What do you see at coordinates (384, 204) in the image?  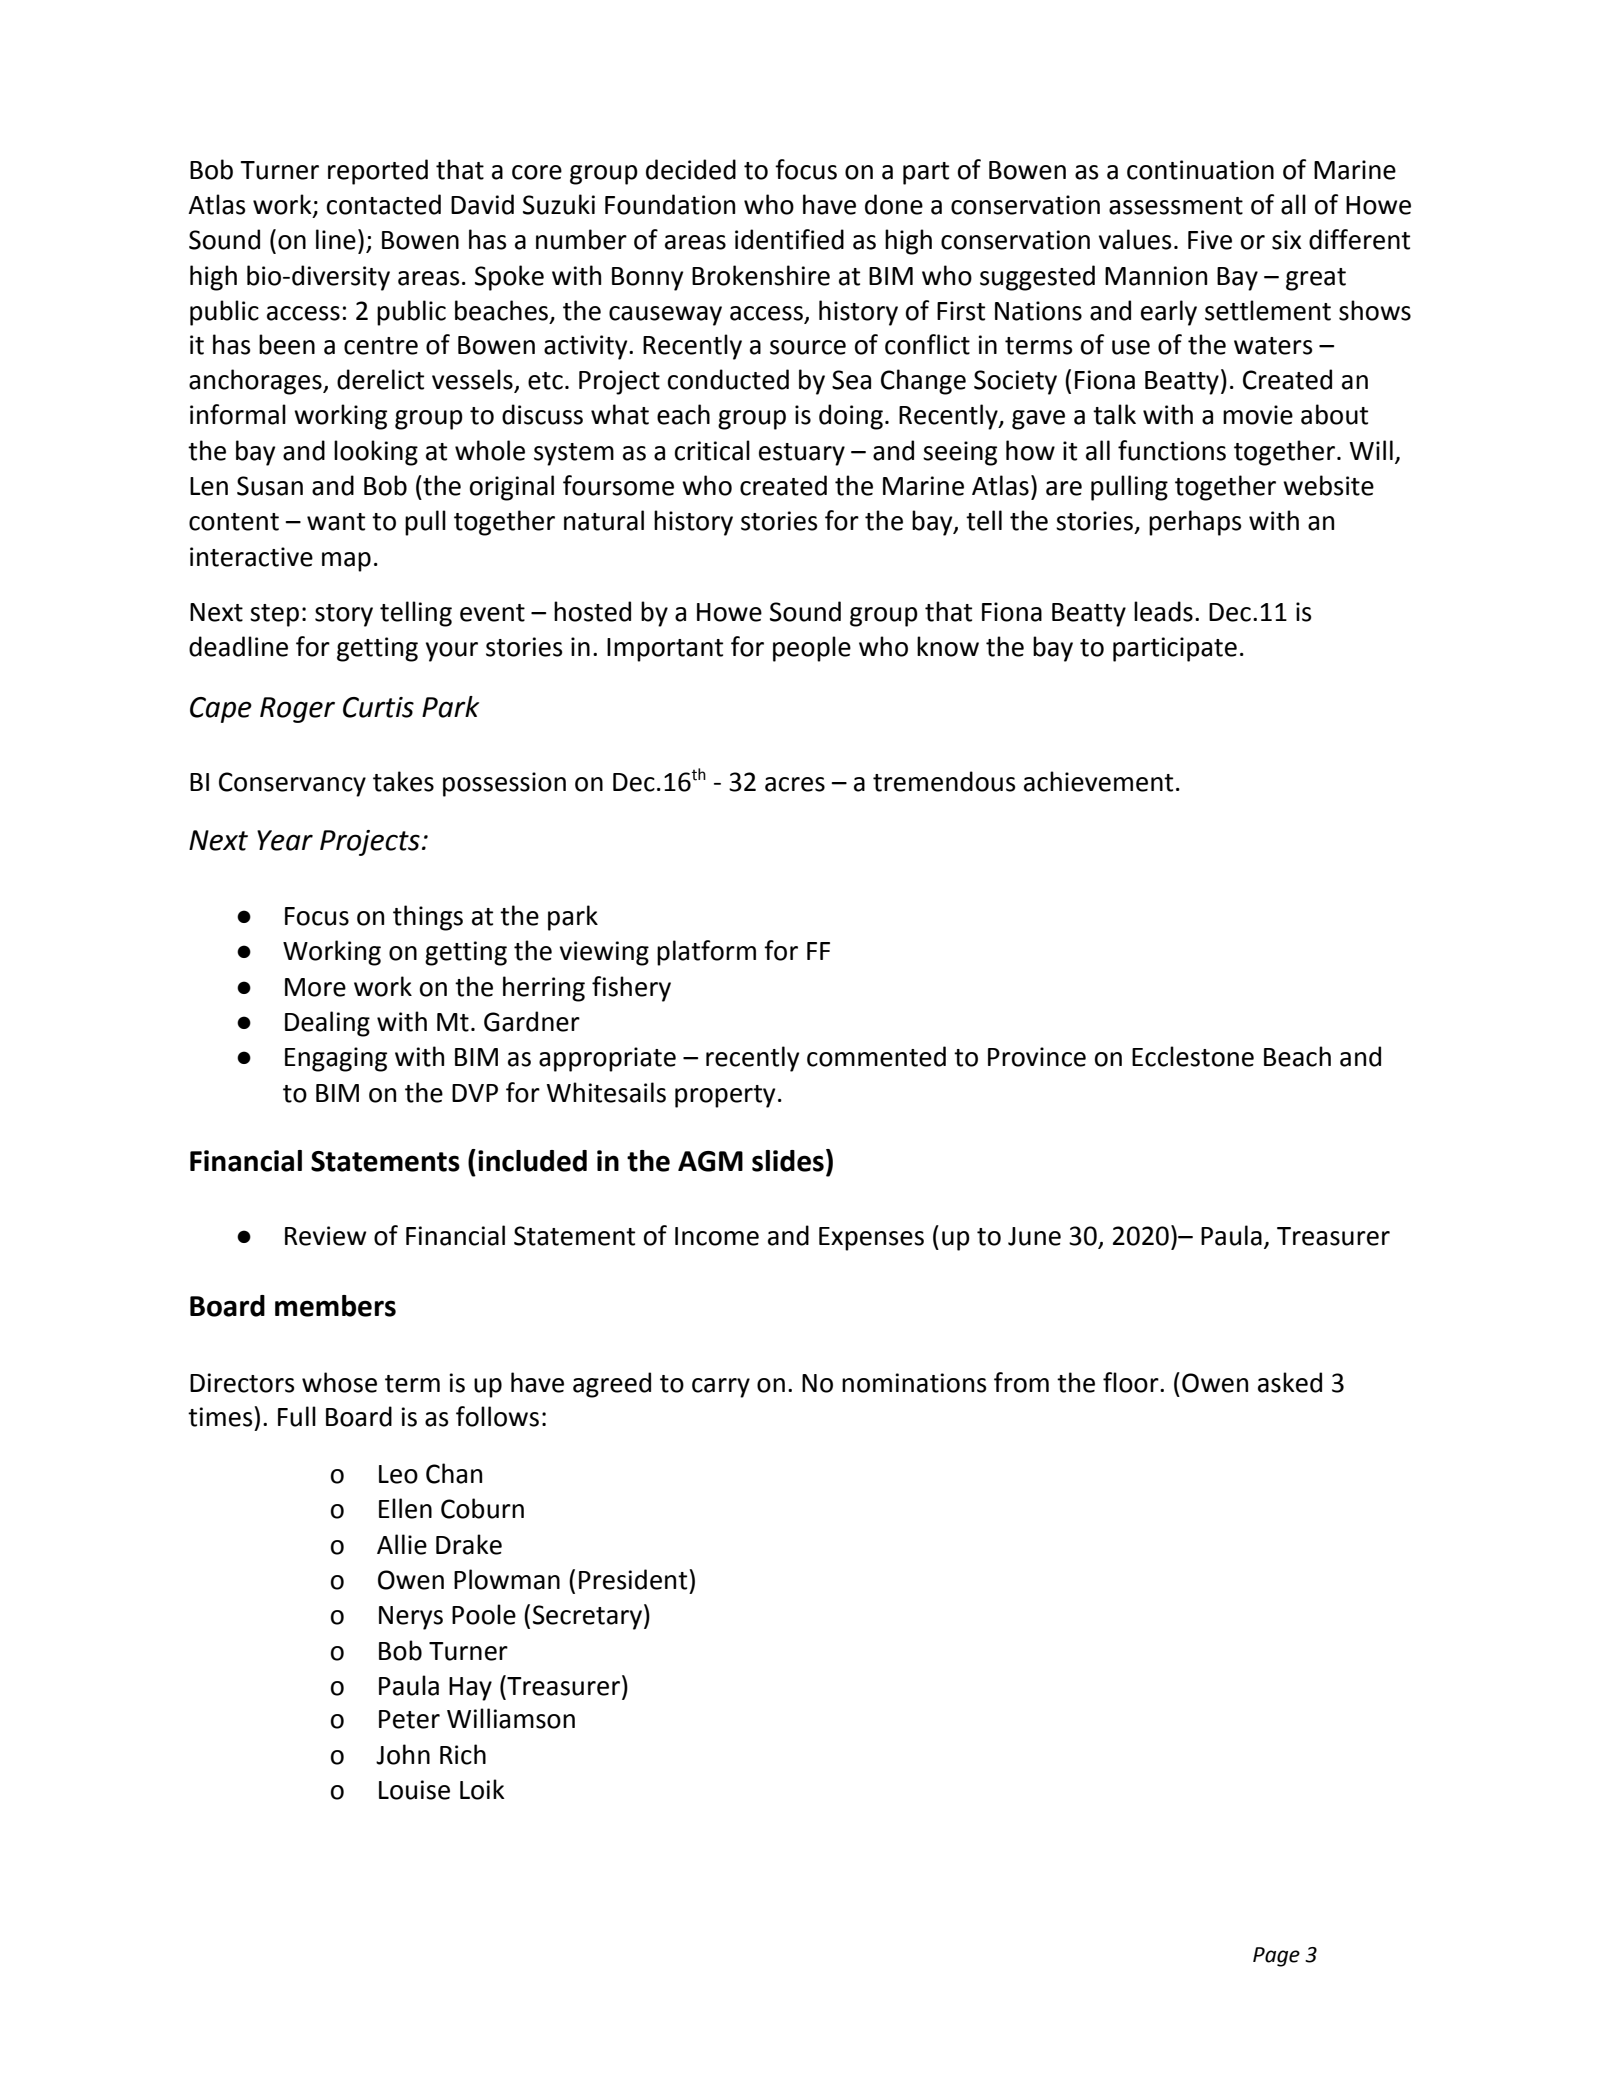 I see `contacted` at bounding box center [384, 204].
